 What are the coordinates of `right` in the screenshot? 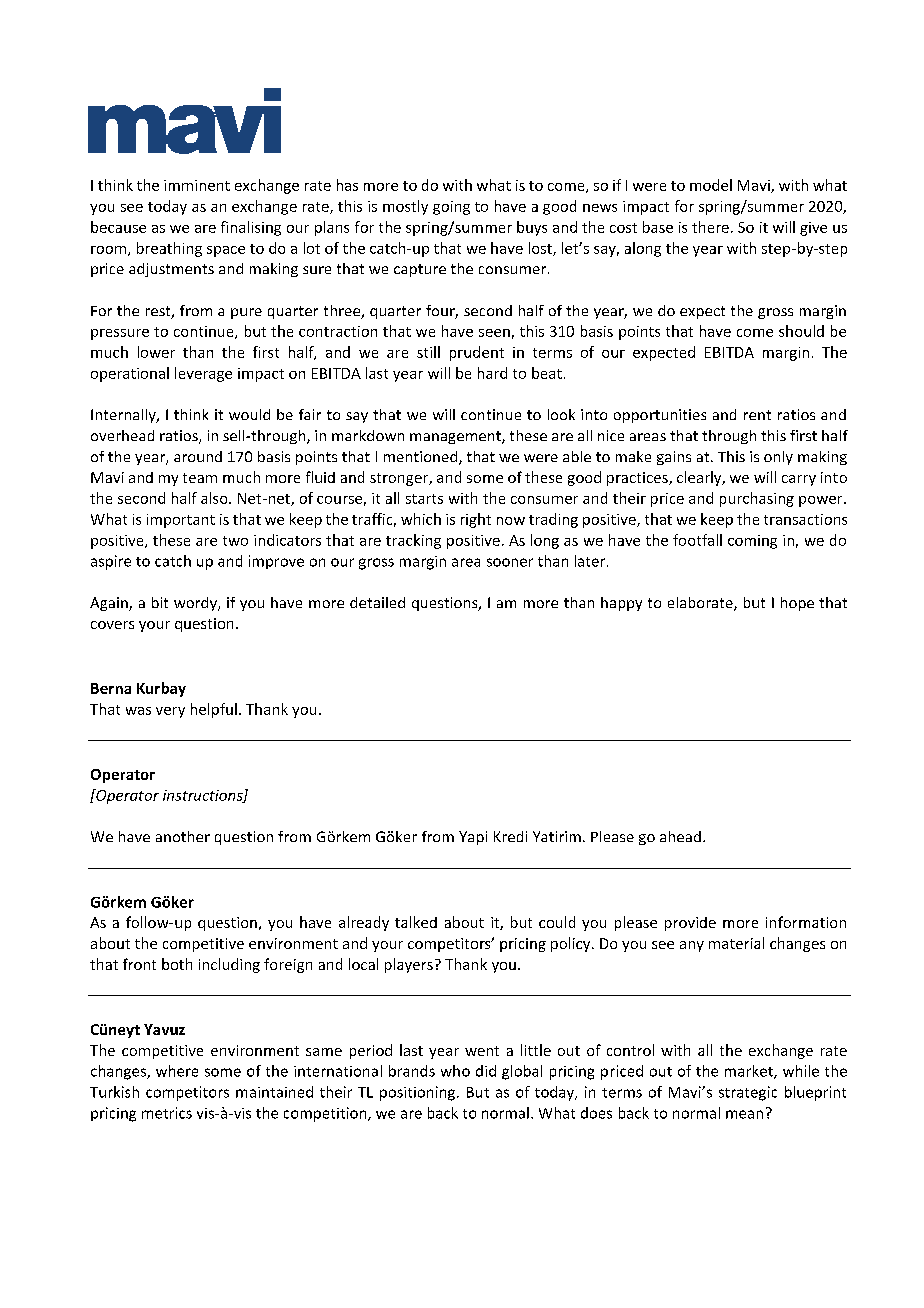 It's located at (476, 520).
